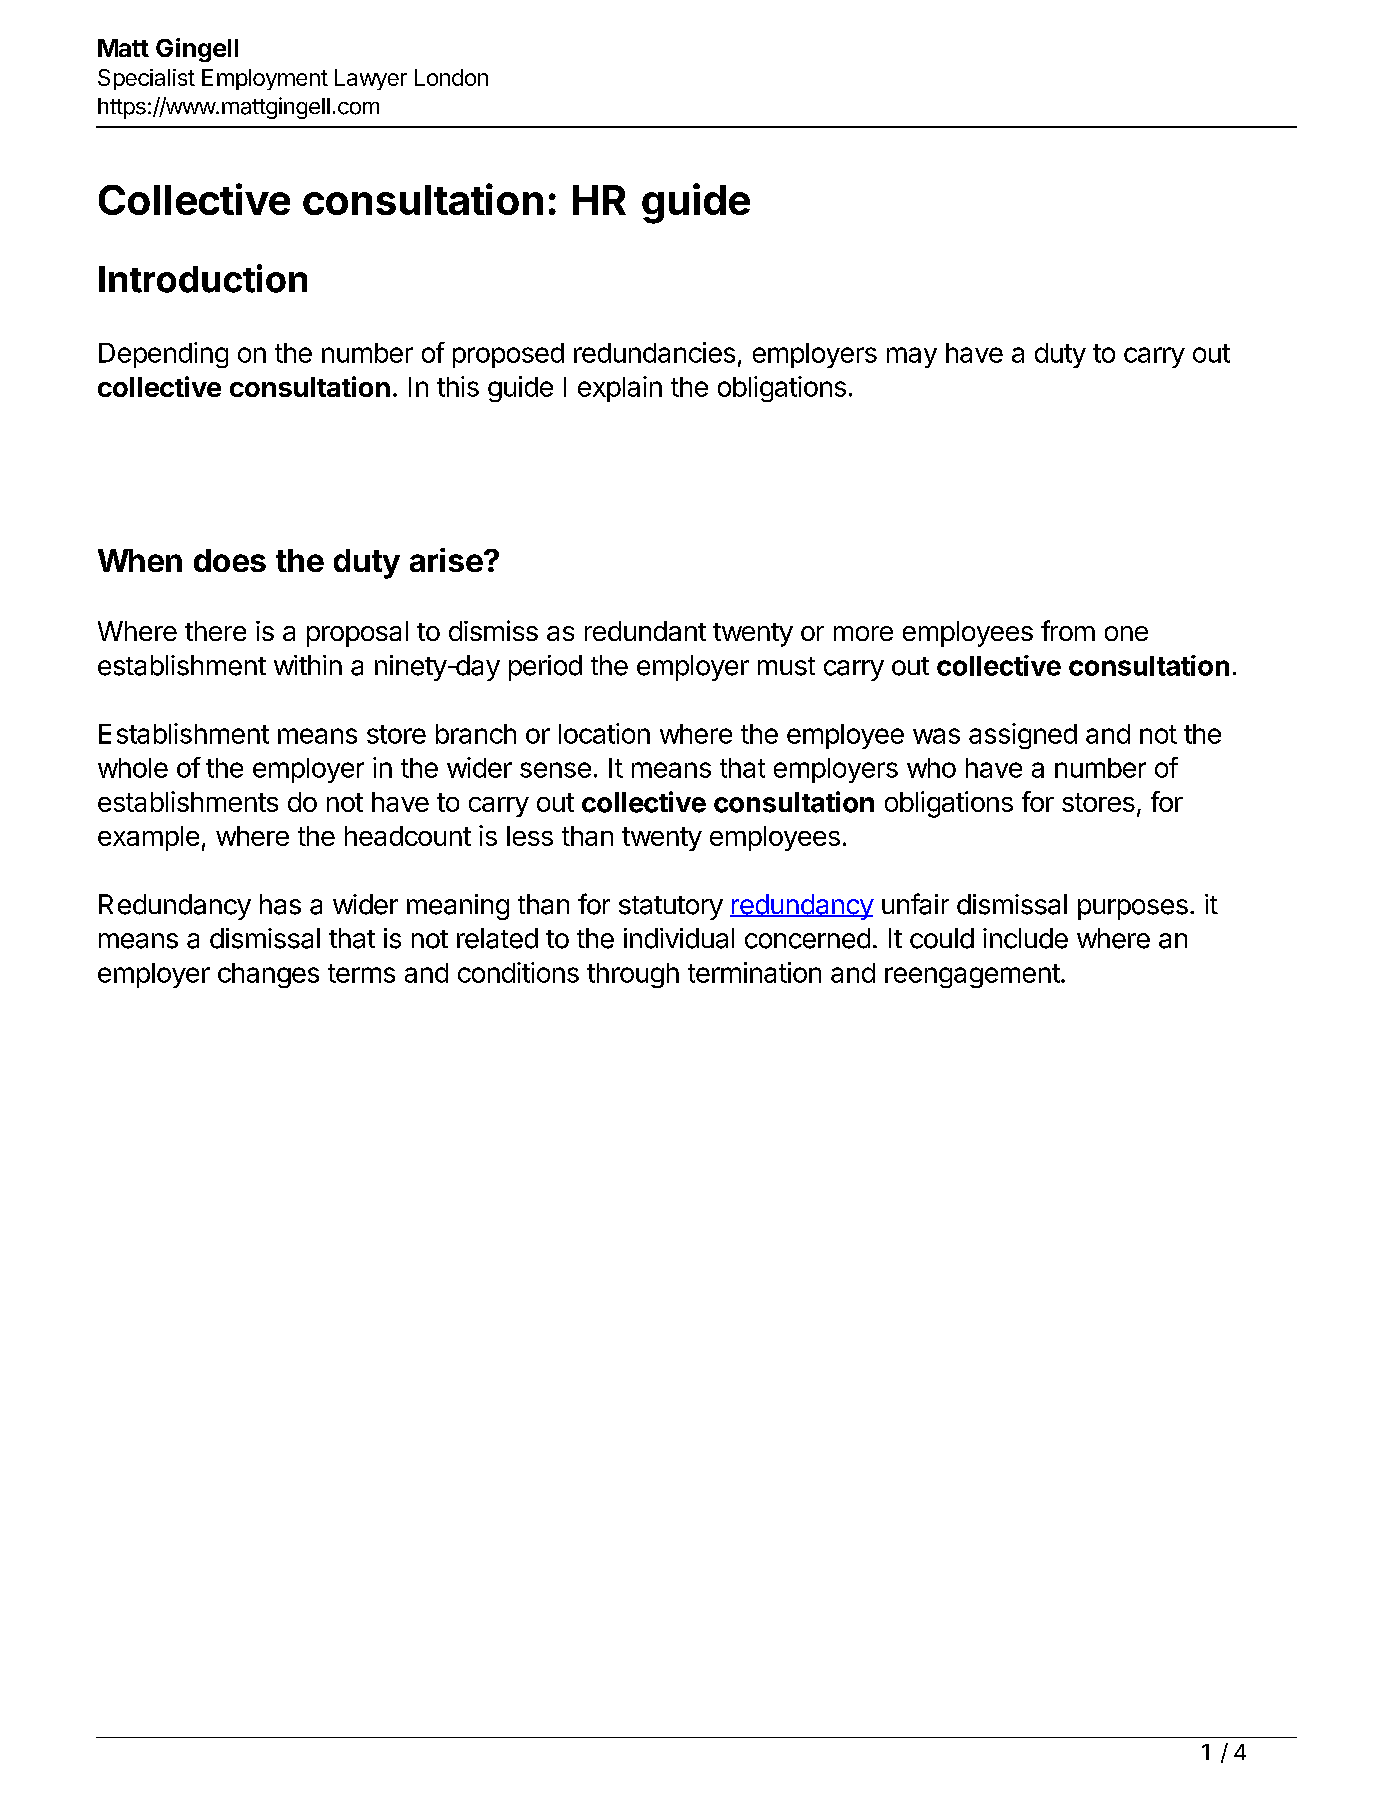 The image size is (1393, 1802). Describe the element at coordinates (446, 560) in the screenshot. I see `arise` at that location.
